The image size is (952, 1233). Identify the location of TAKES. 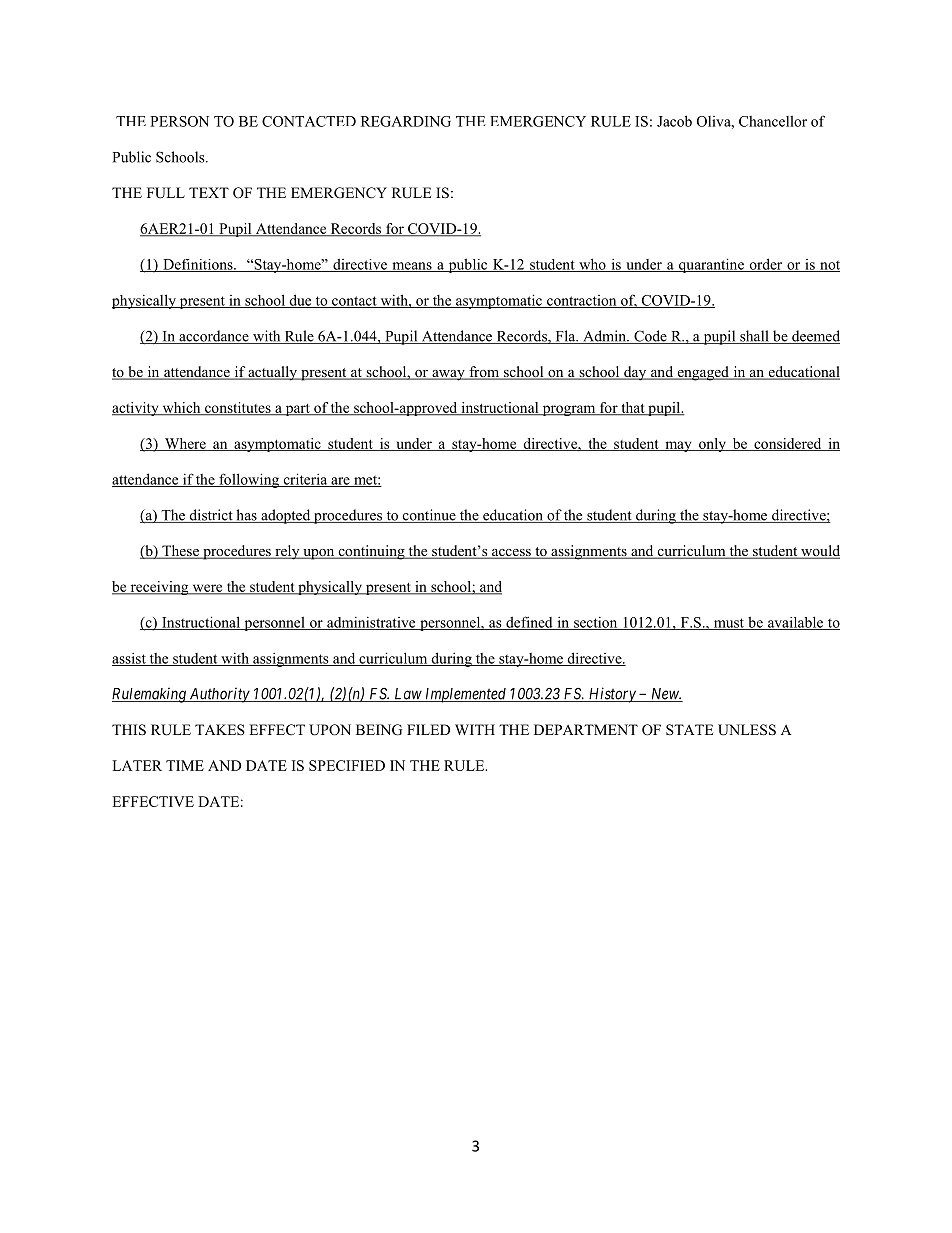
(220, 729).
